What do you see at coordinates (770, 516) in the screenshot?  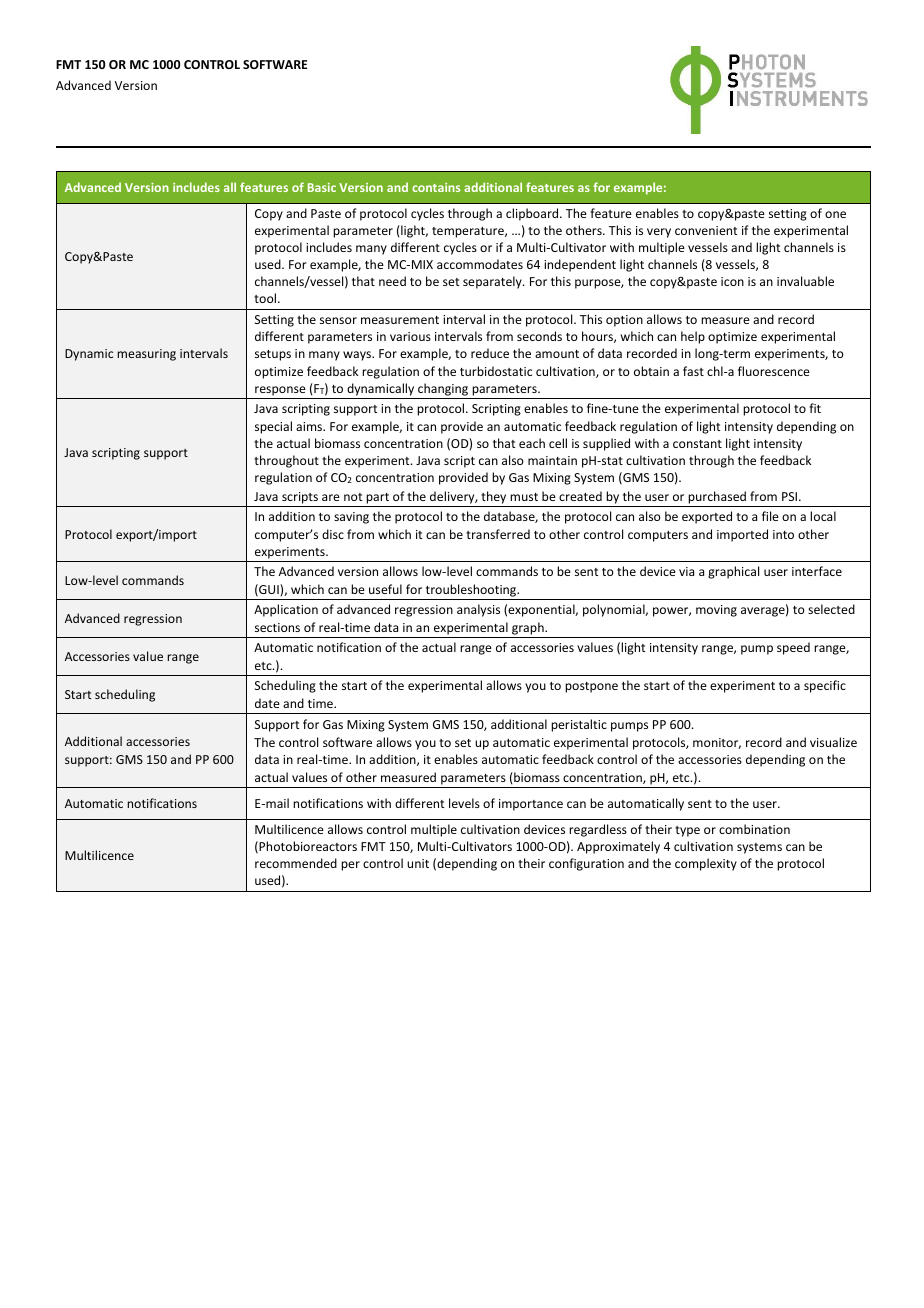 I see `file` at bounding box center [770, 516].
